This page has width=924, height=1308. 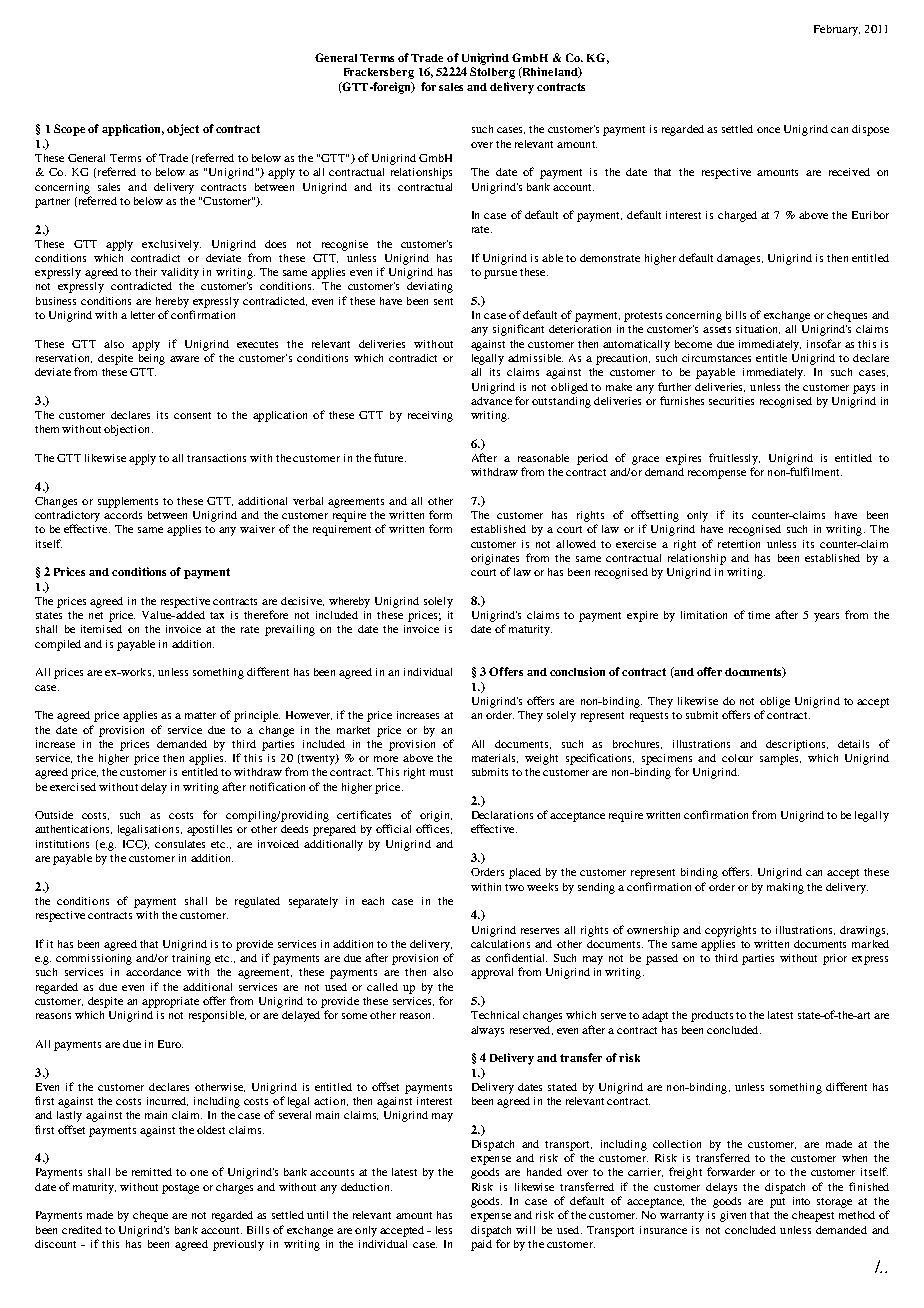 What do you see at coordinates (492, 973) in the page?
I see `approval` at bounding box center [492, 973].
